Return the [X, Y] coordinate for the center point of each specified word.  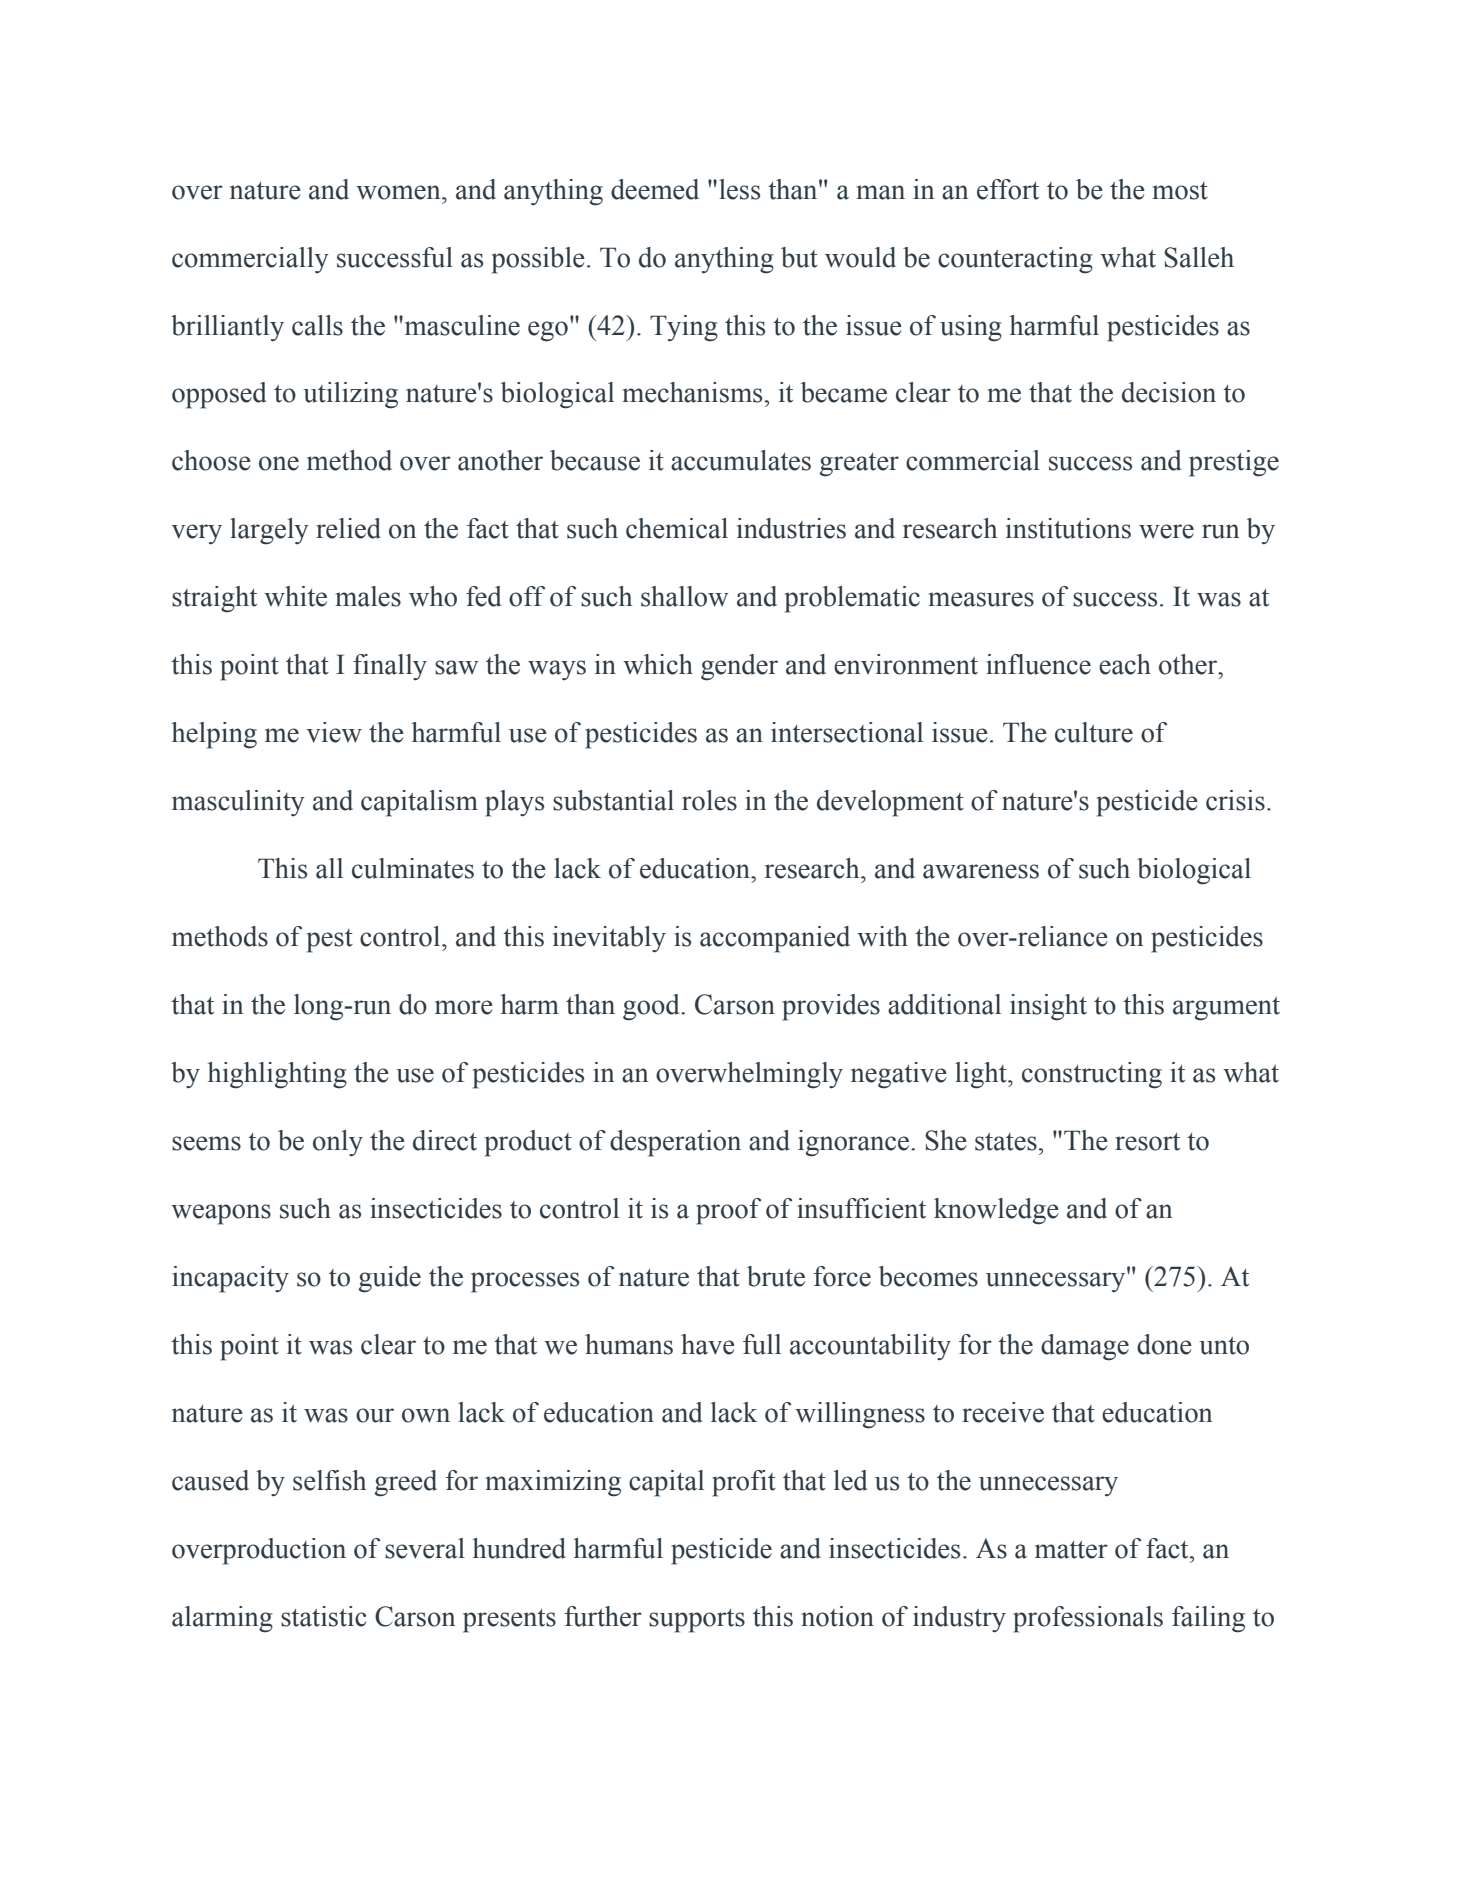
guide [390, 1279]
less [739, 189]
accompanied [775, 939]
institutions [1068, 528]
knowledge [996, 1211]
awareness [981, 871]
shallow [685, 596]
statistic [324, 1616]
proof [728, 1211]
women [399, 192]
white [295, 596]
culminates [413, 868]
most [1180, 191]
